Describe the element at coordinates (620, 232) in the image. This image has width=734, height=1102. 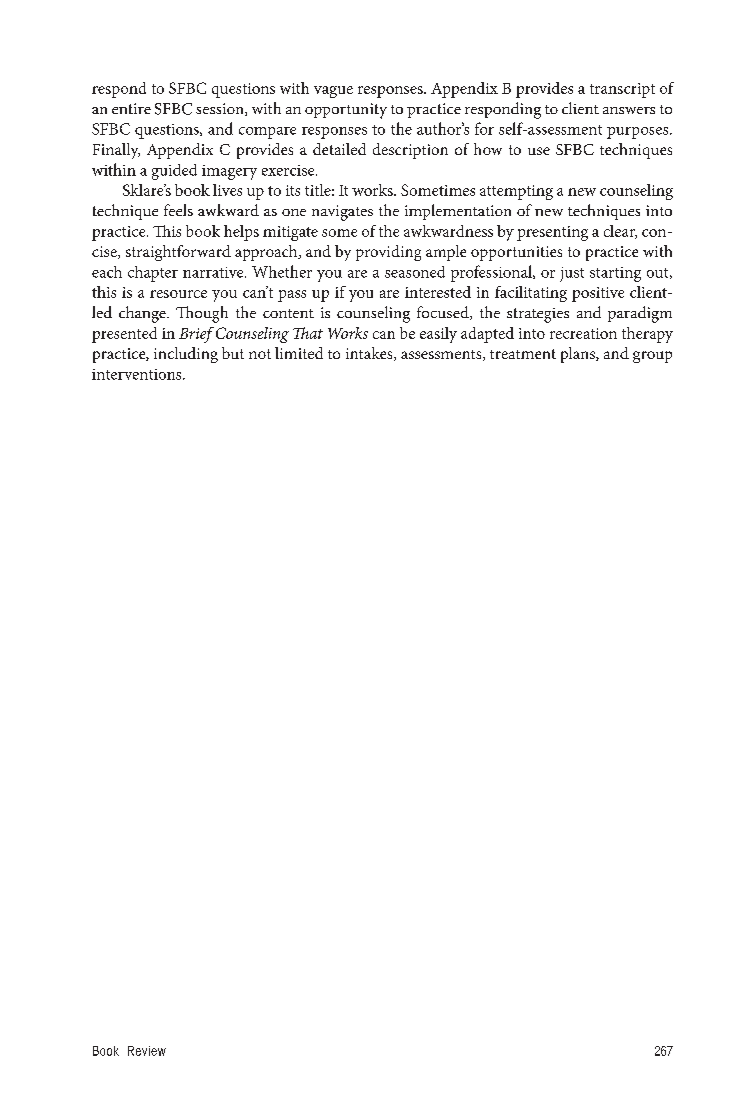
I see `clear` at that location.
